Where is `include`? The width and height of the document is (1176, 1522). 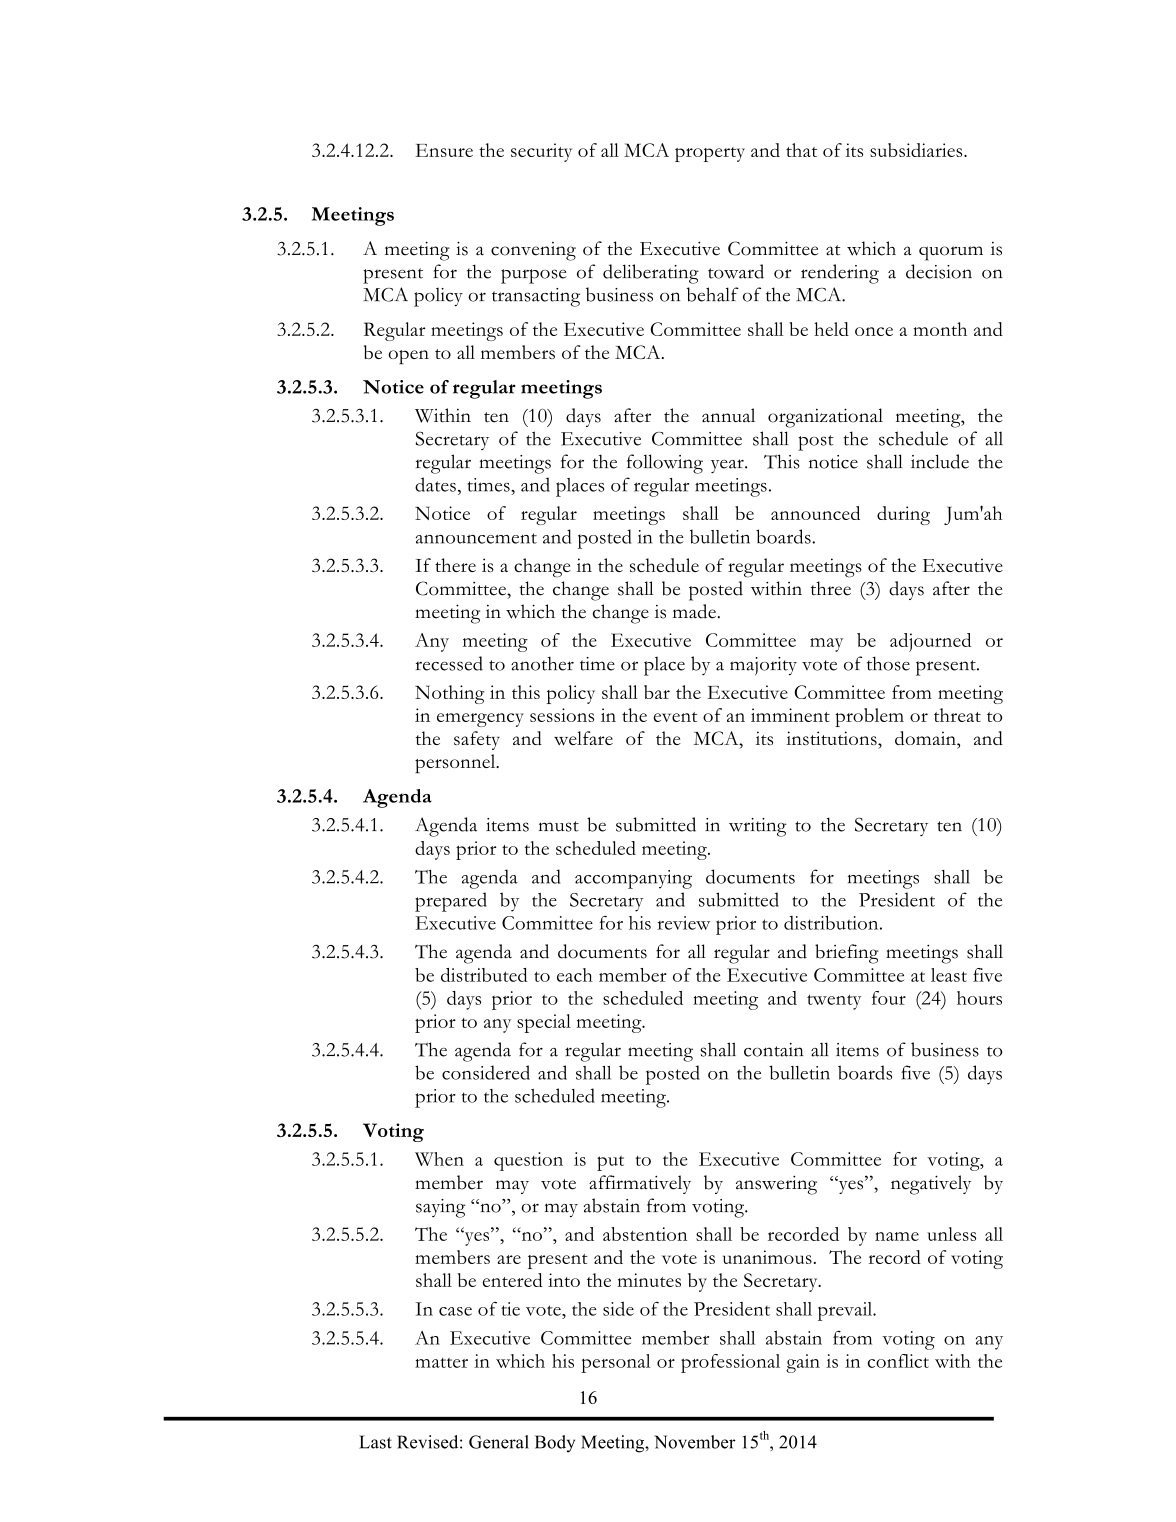 include is located at coordinates (940, 461).
